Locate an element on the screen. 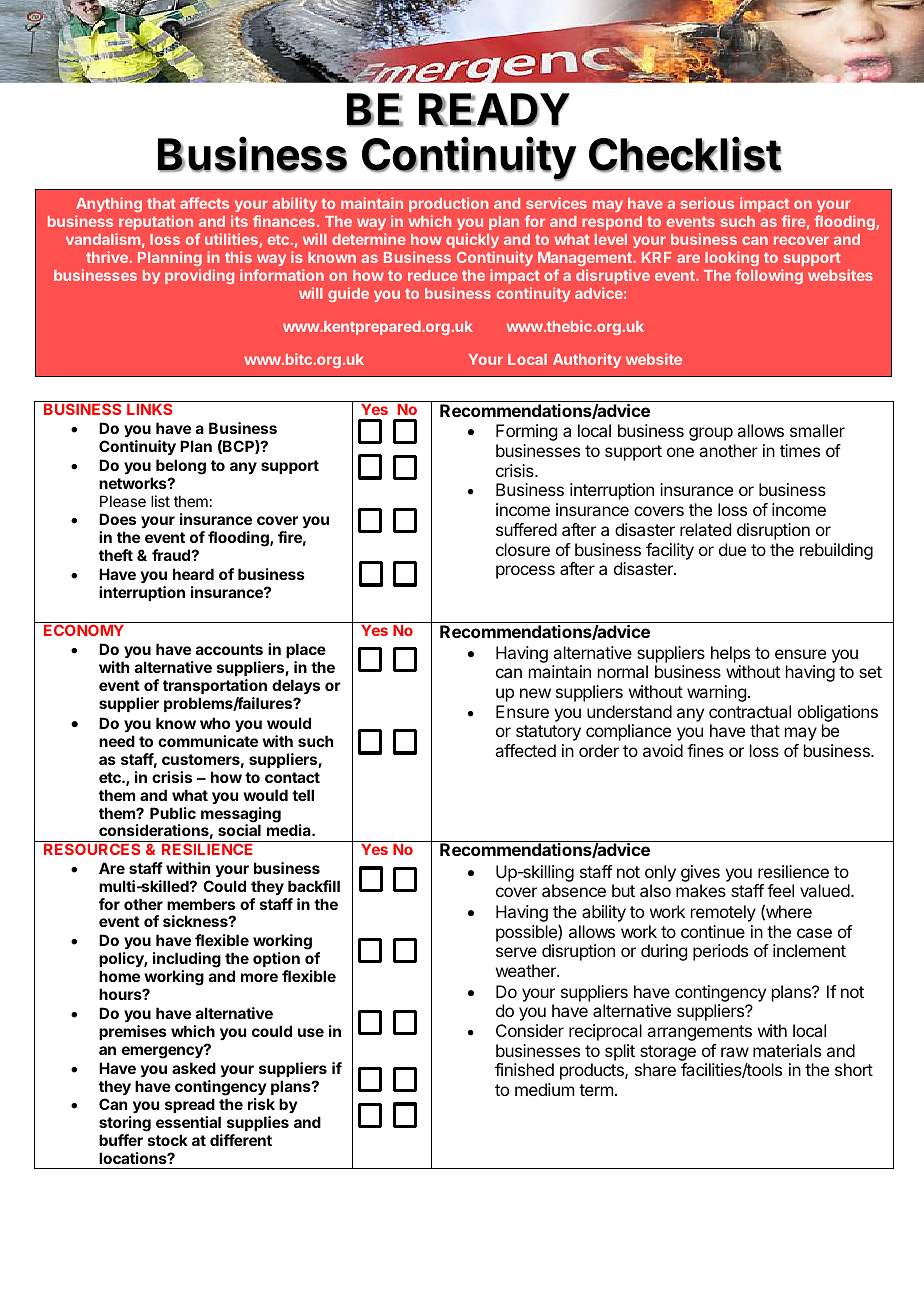  spread is located at coordinates (190, 1107).
